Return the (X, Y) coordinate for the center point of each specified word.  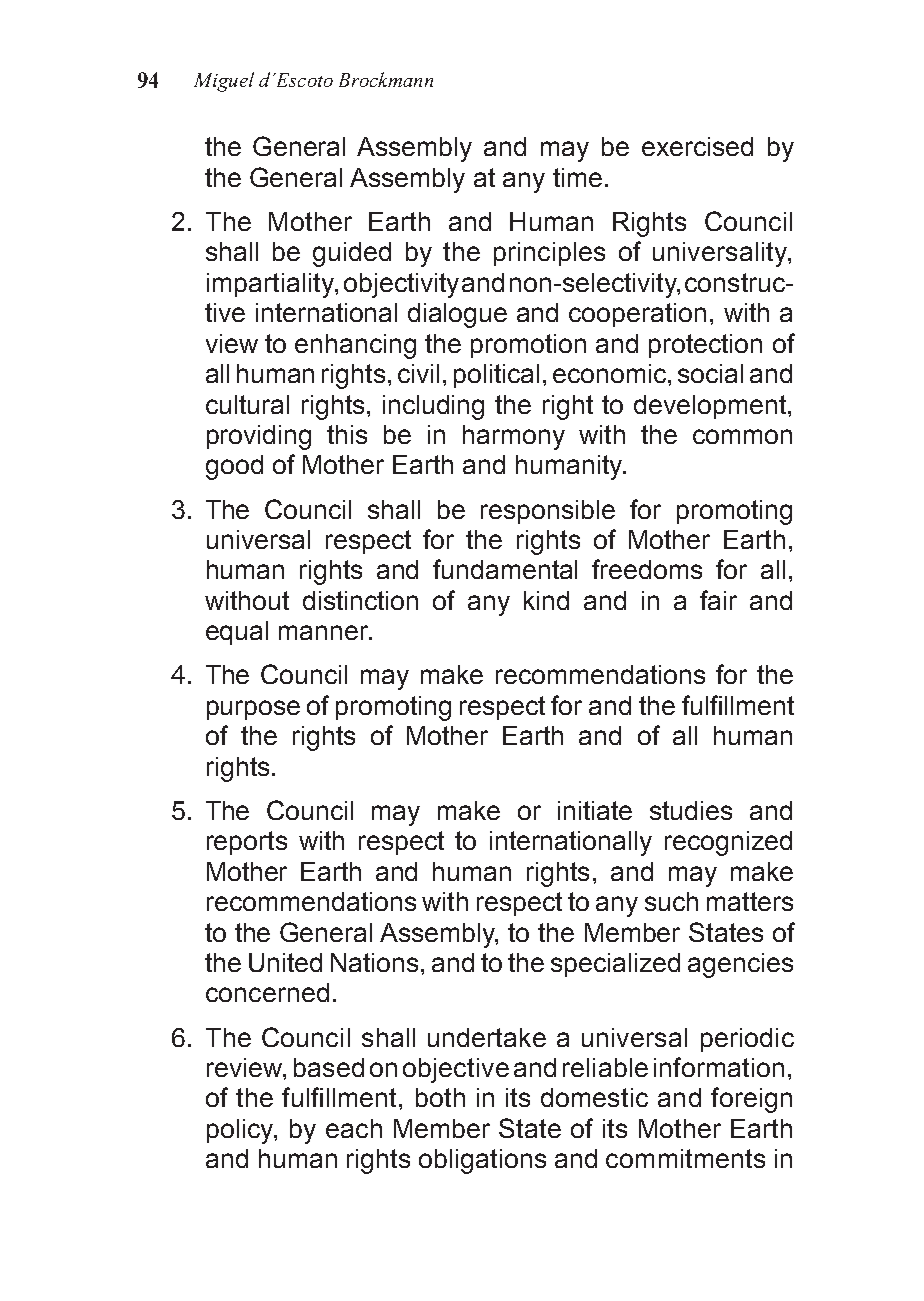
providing (259, 437)
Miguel (224, 82)
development (711, 407)
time (577, 177)
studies (691, 810)
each (354, 1128)
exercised (697, 146)
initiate (595, 810)
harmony (514, 437)
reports (247, 843)
